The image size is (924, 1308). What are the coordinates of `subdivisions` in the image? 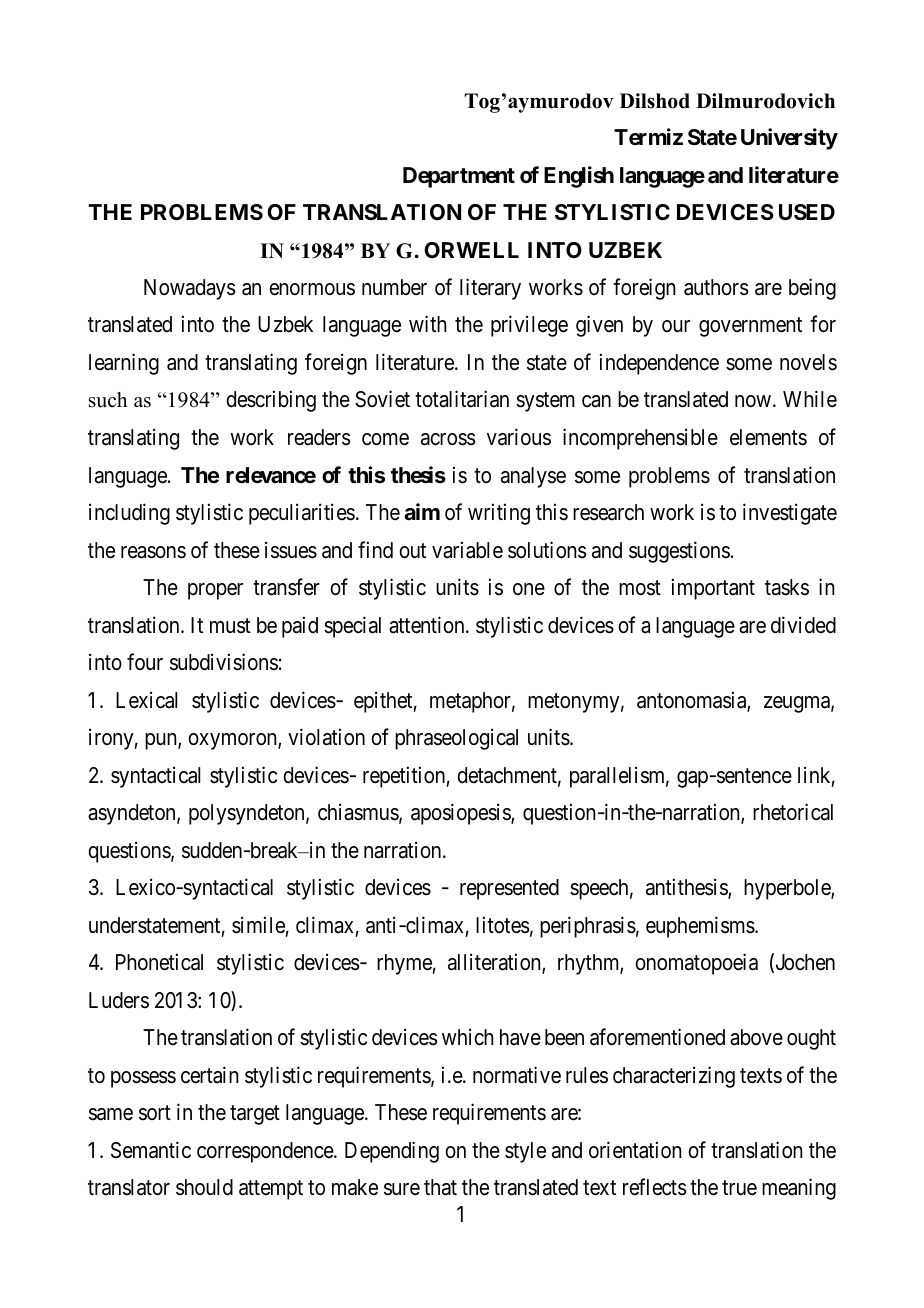 It's located at (224, 662).
